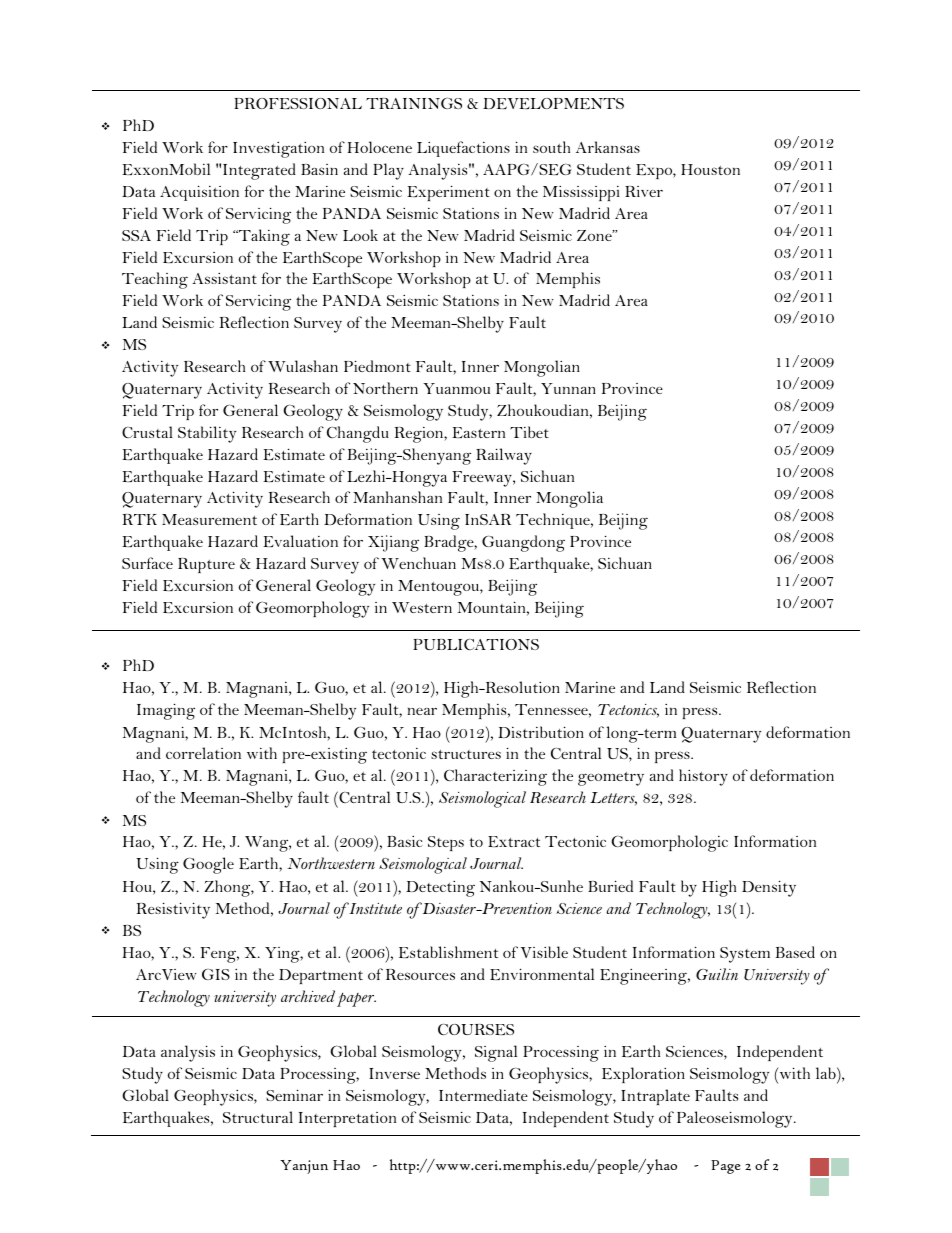 This screenshot has height=1233, width=952. I want to click on Rupture, so click(206, 565).
